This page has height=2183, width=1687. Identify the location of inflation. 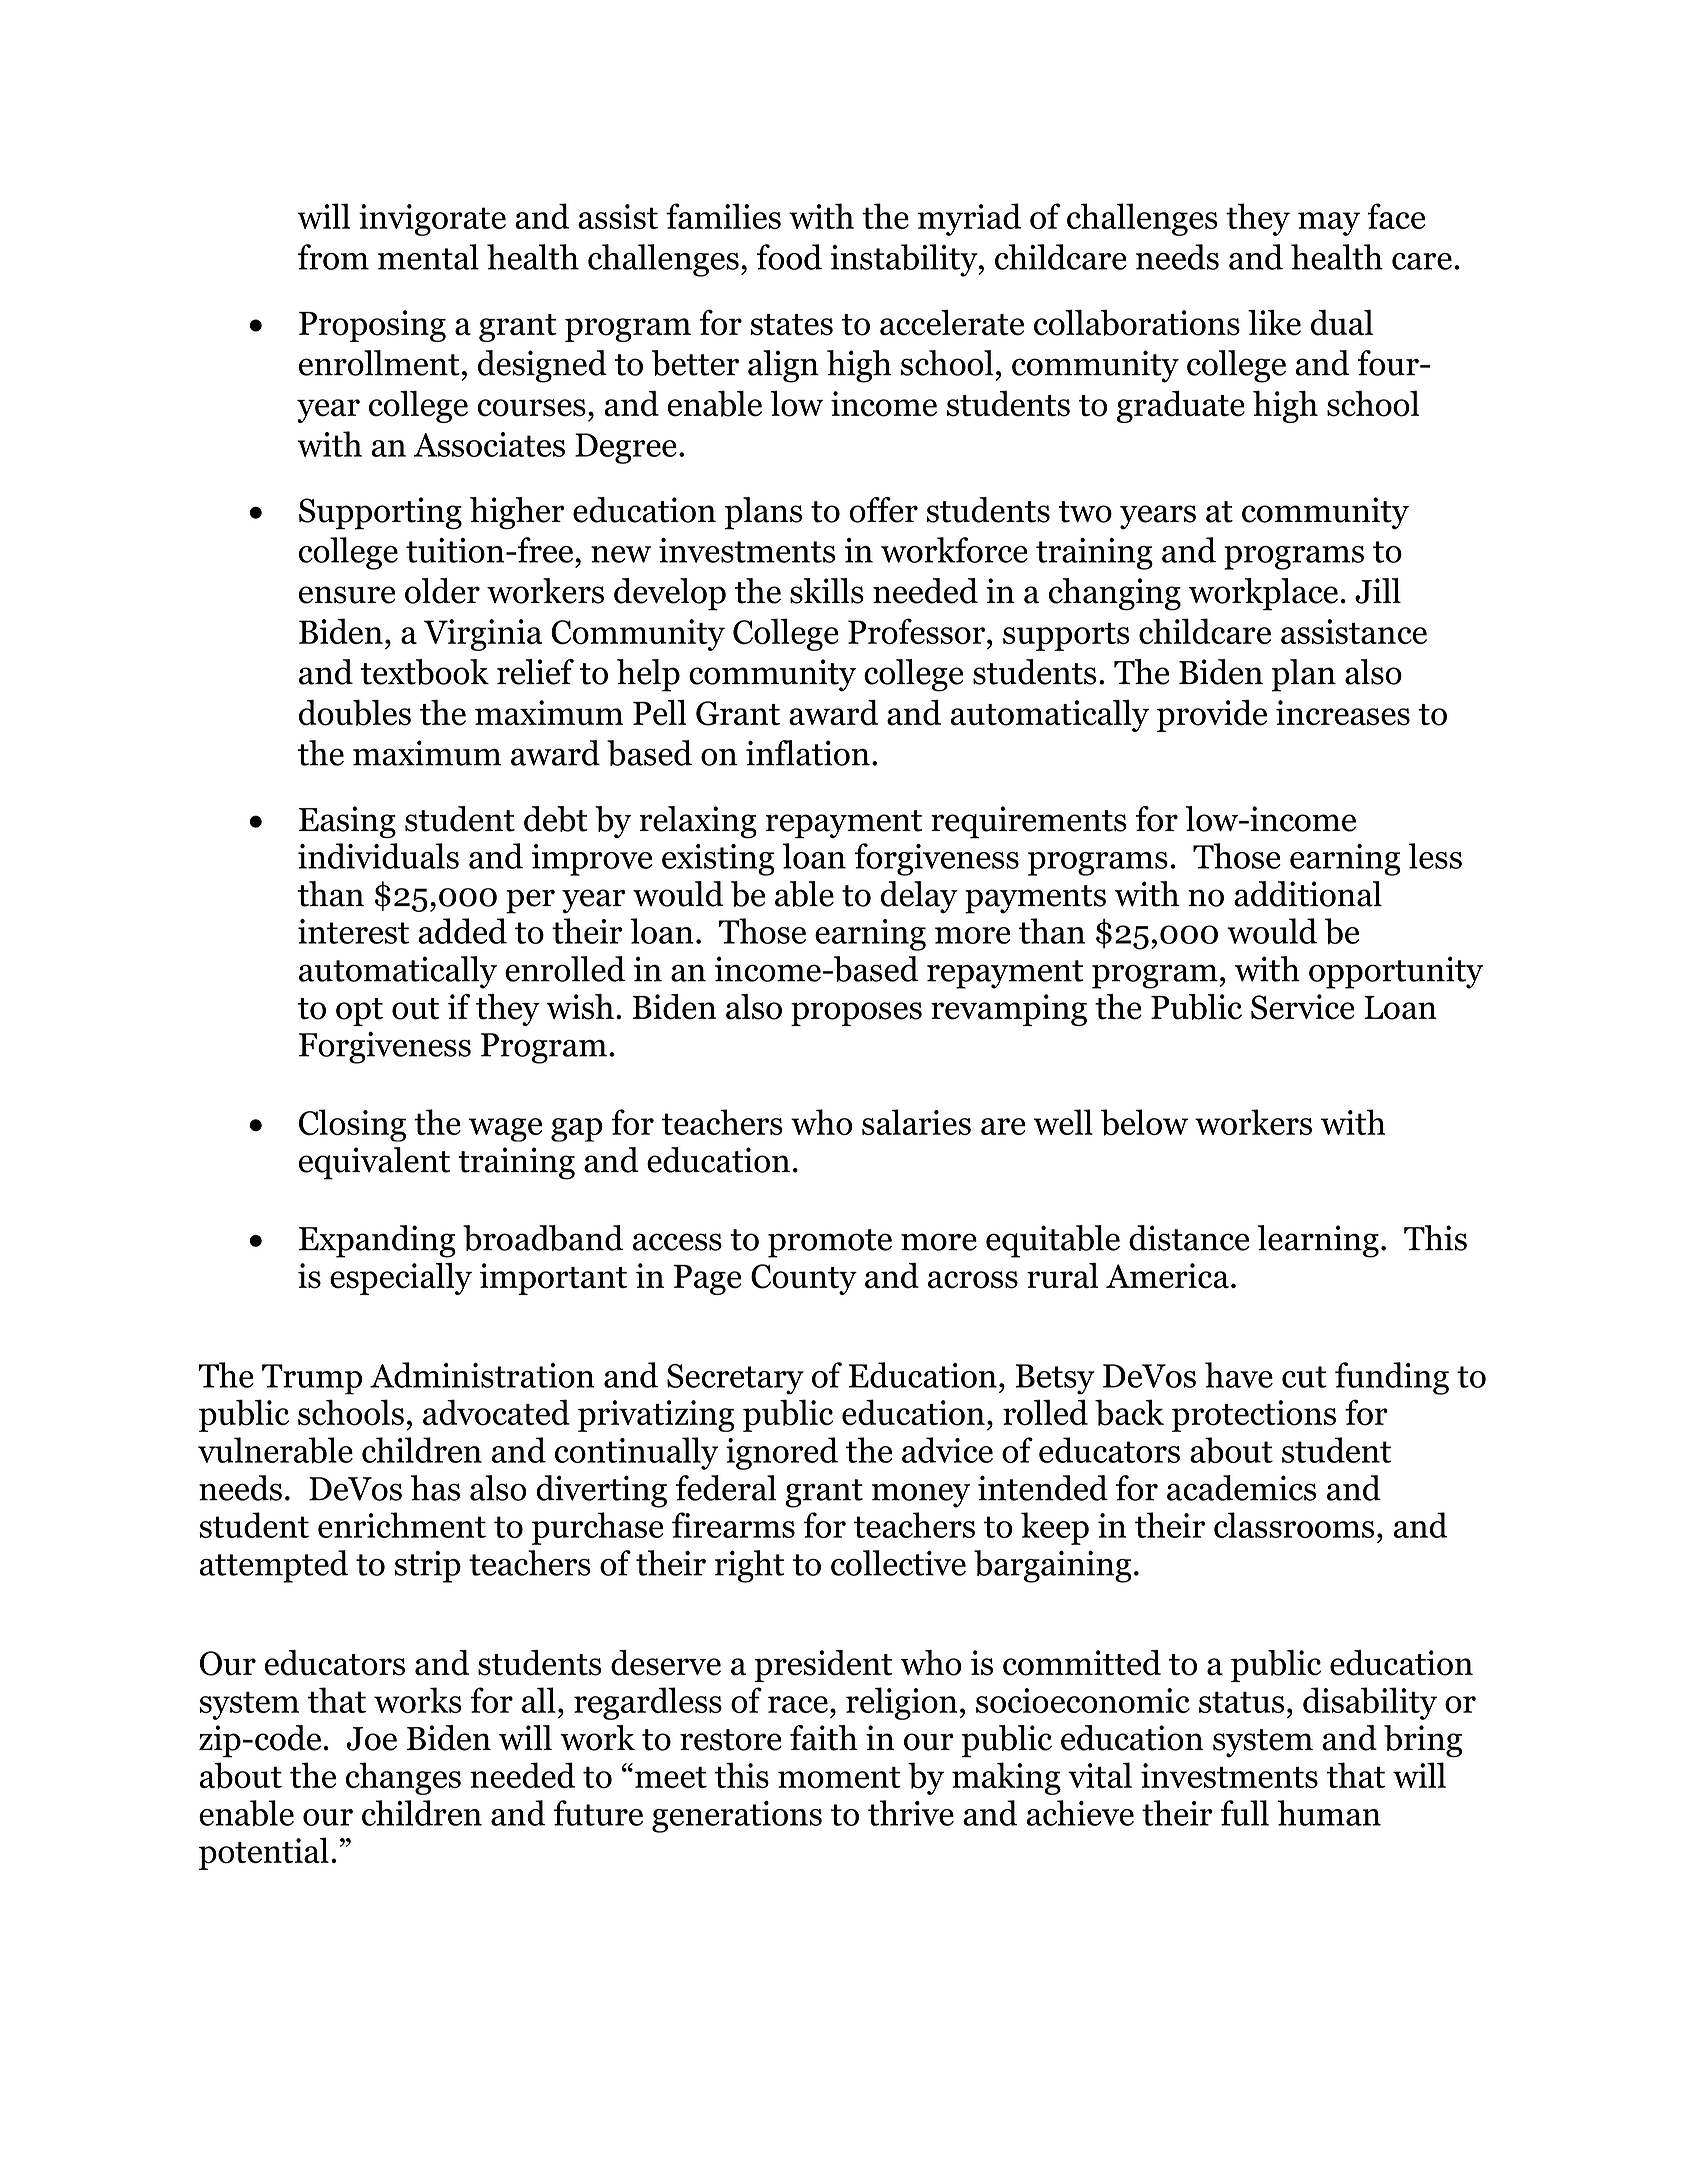
(808, 753).
